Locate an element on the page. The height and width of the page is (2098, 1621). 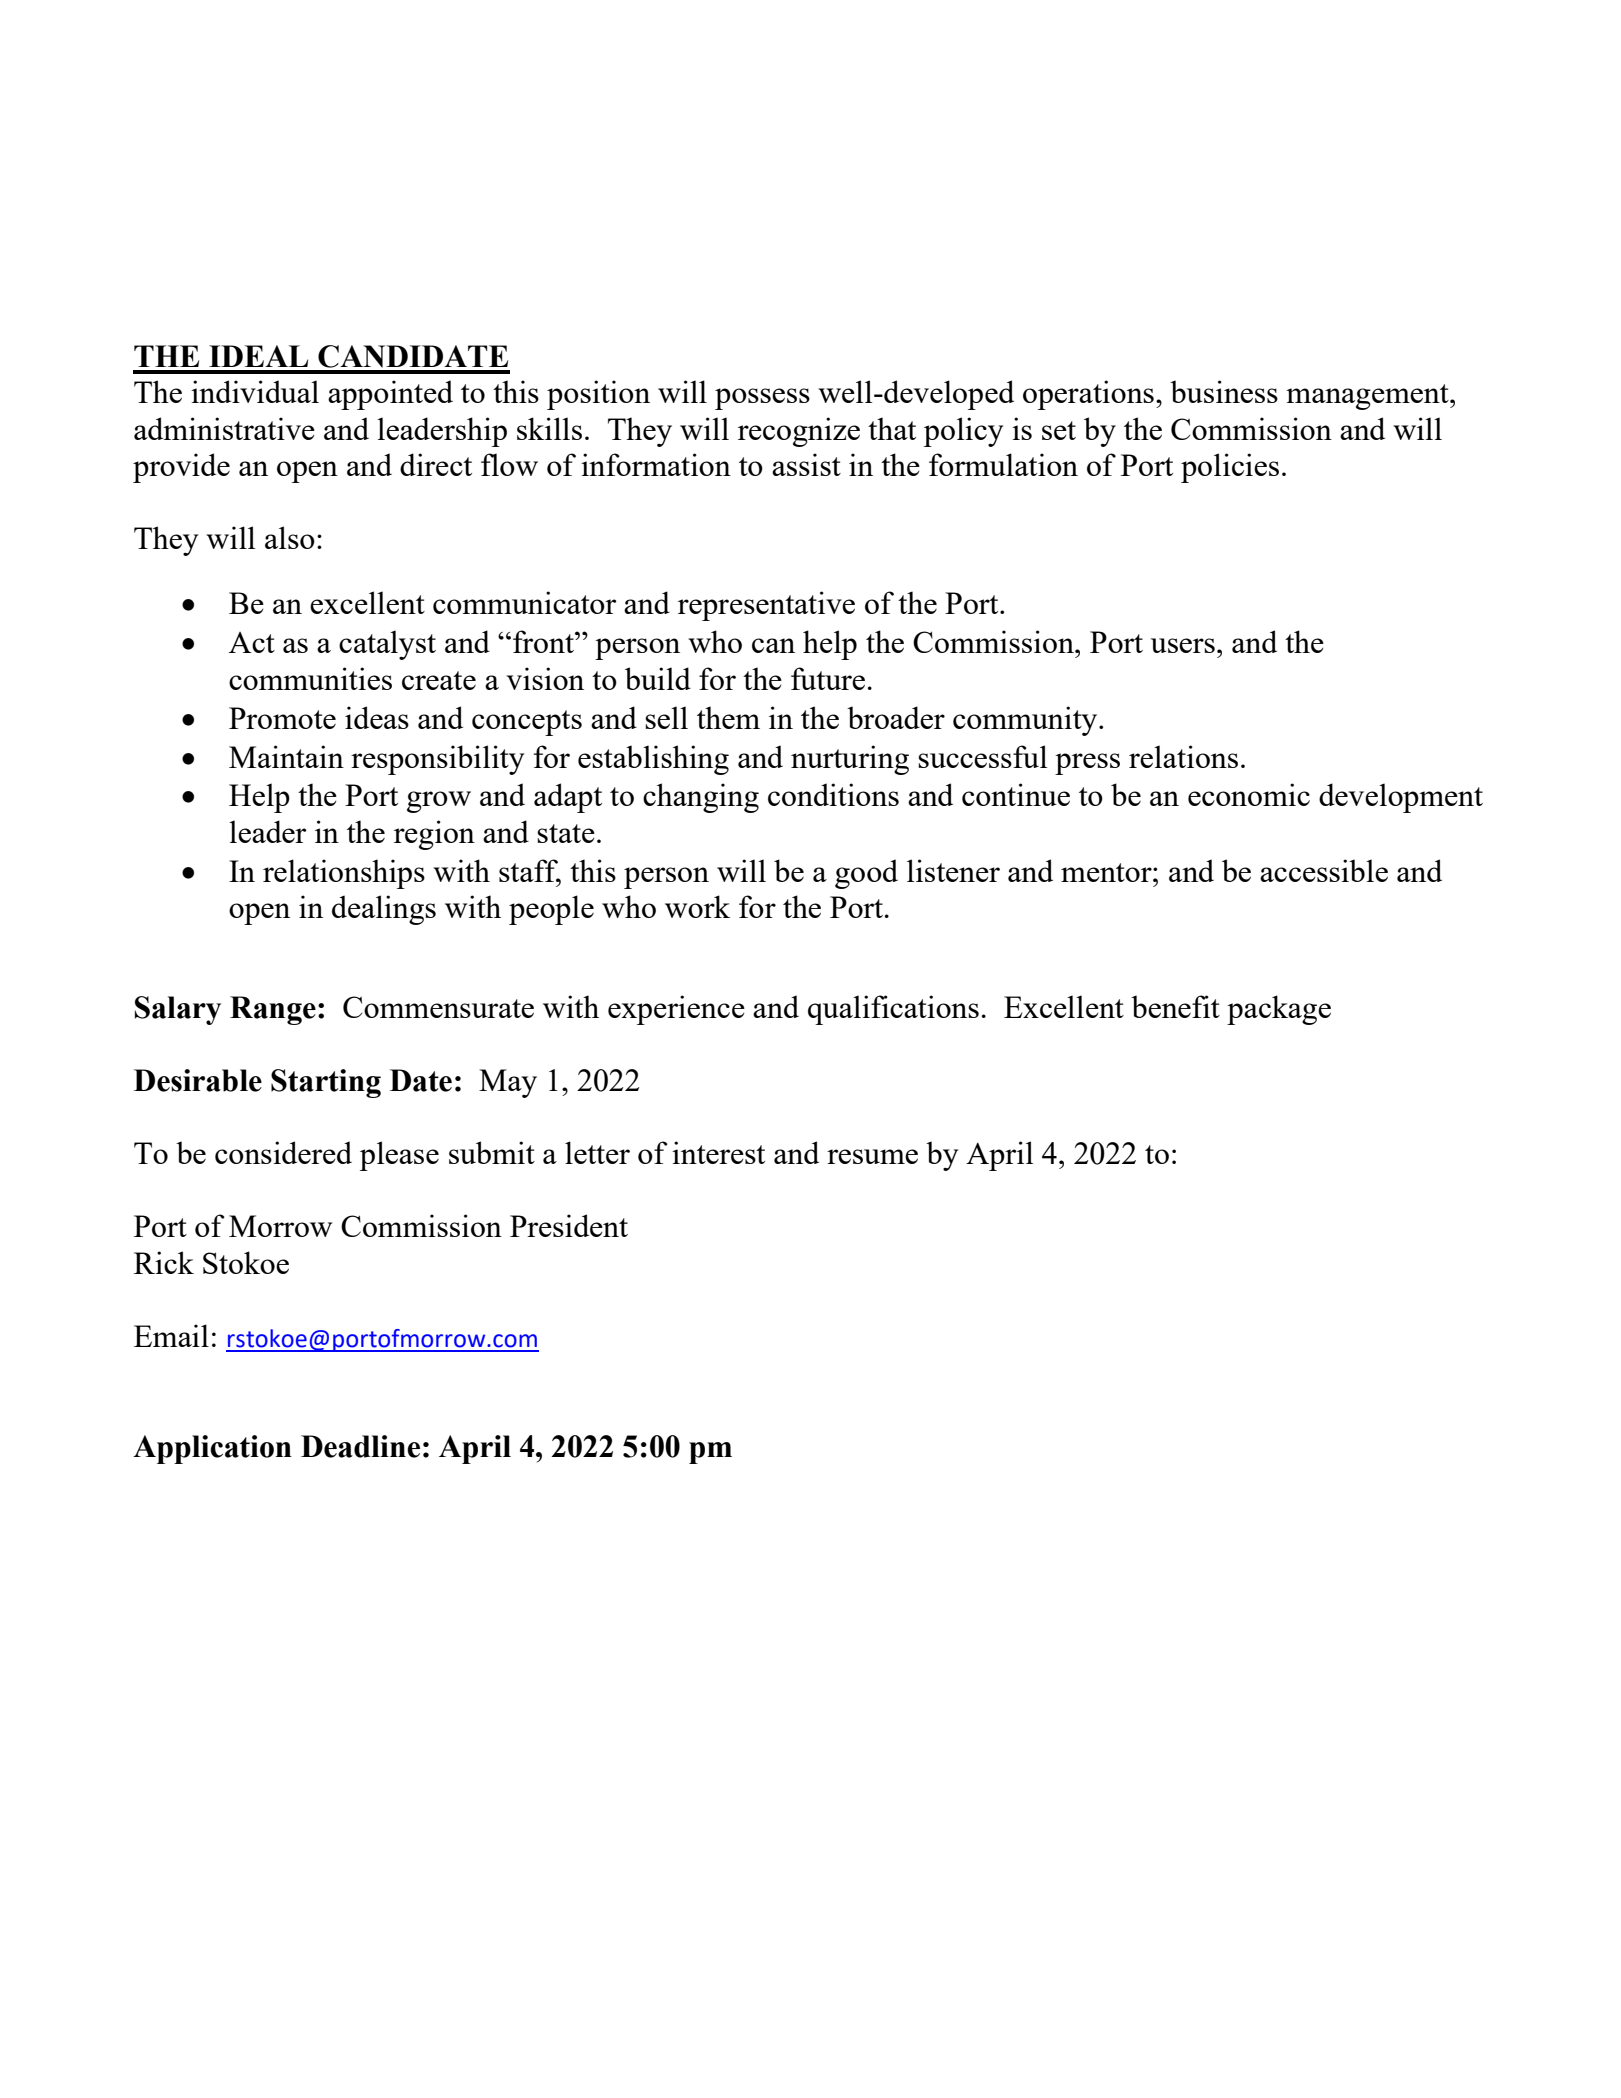
Act is located at coordinates (252, 642).
